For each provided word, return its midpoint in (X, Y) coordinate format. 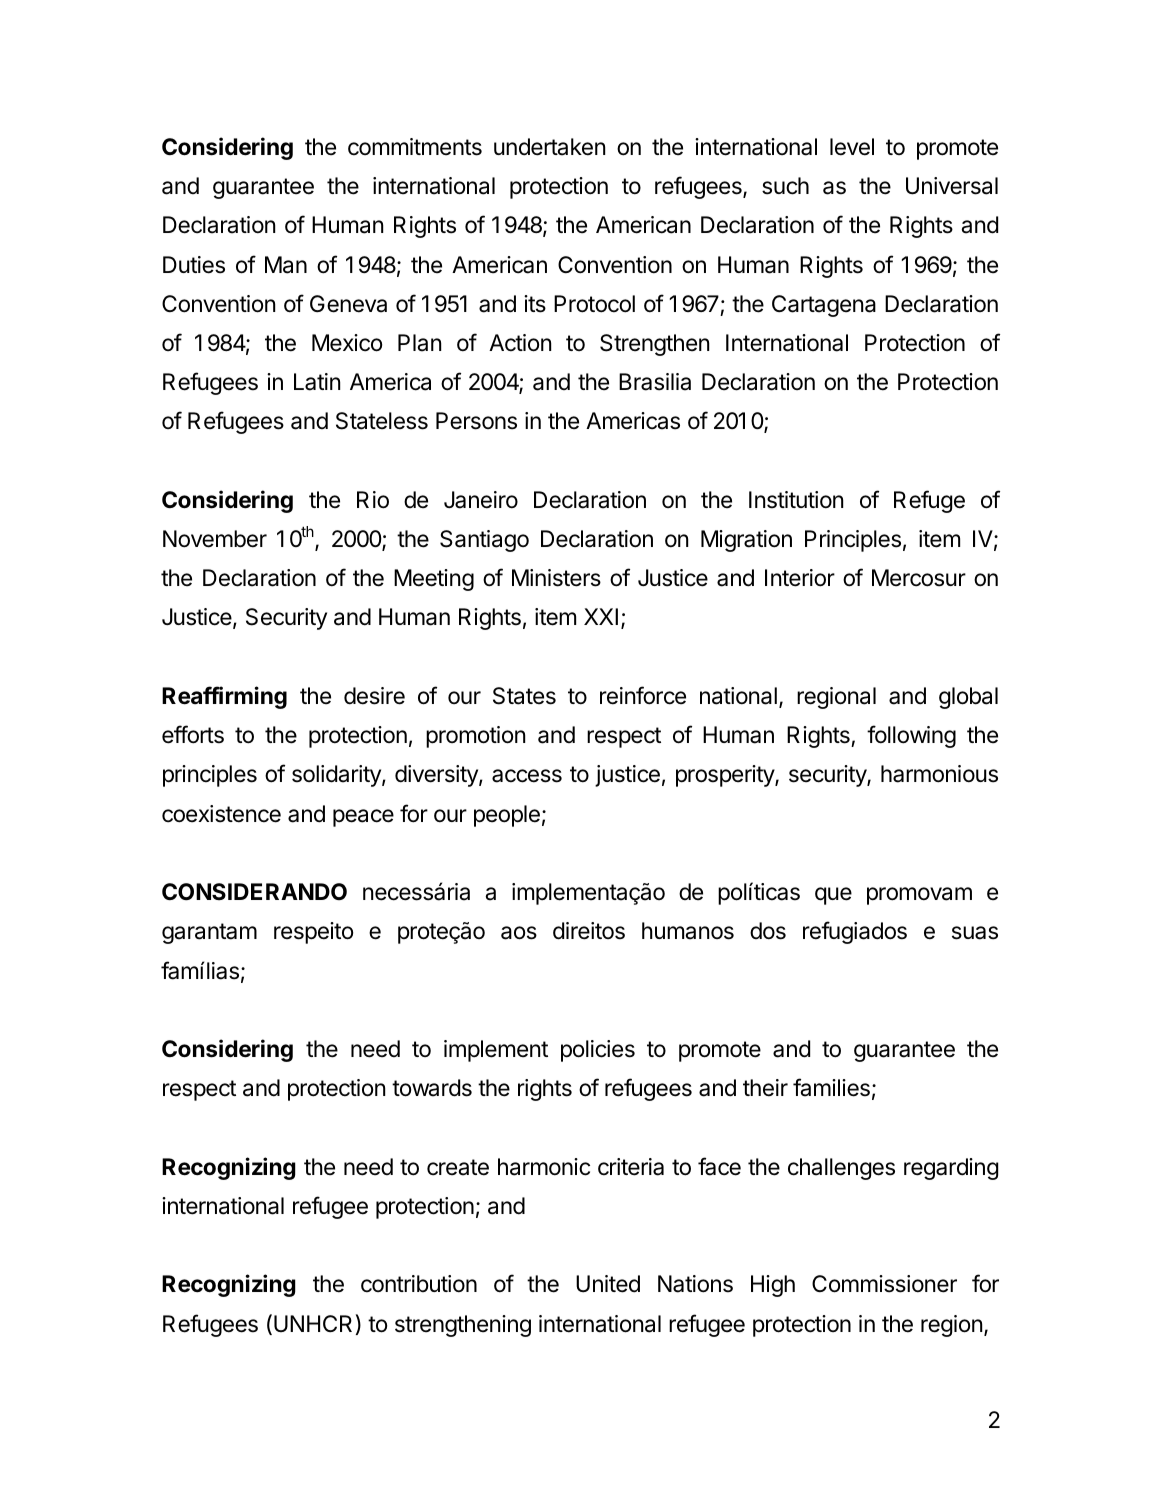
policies (598, 1051)
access (527, 776)
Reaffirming (224, 697)
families (831, 1087)
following (911, 736)
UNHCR (313, 1323)
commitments (415, 147)
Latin (317, 382)
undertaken (549, 147)
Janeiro (481, 500)
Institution (796, 500)
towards (432, 1088)
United (608, 1284)
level (852, 147)
